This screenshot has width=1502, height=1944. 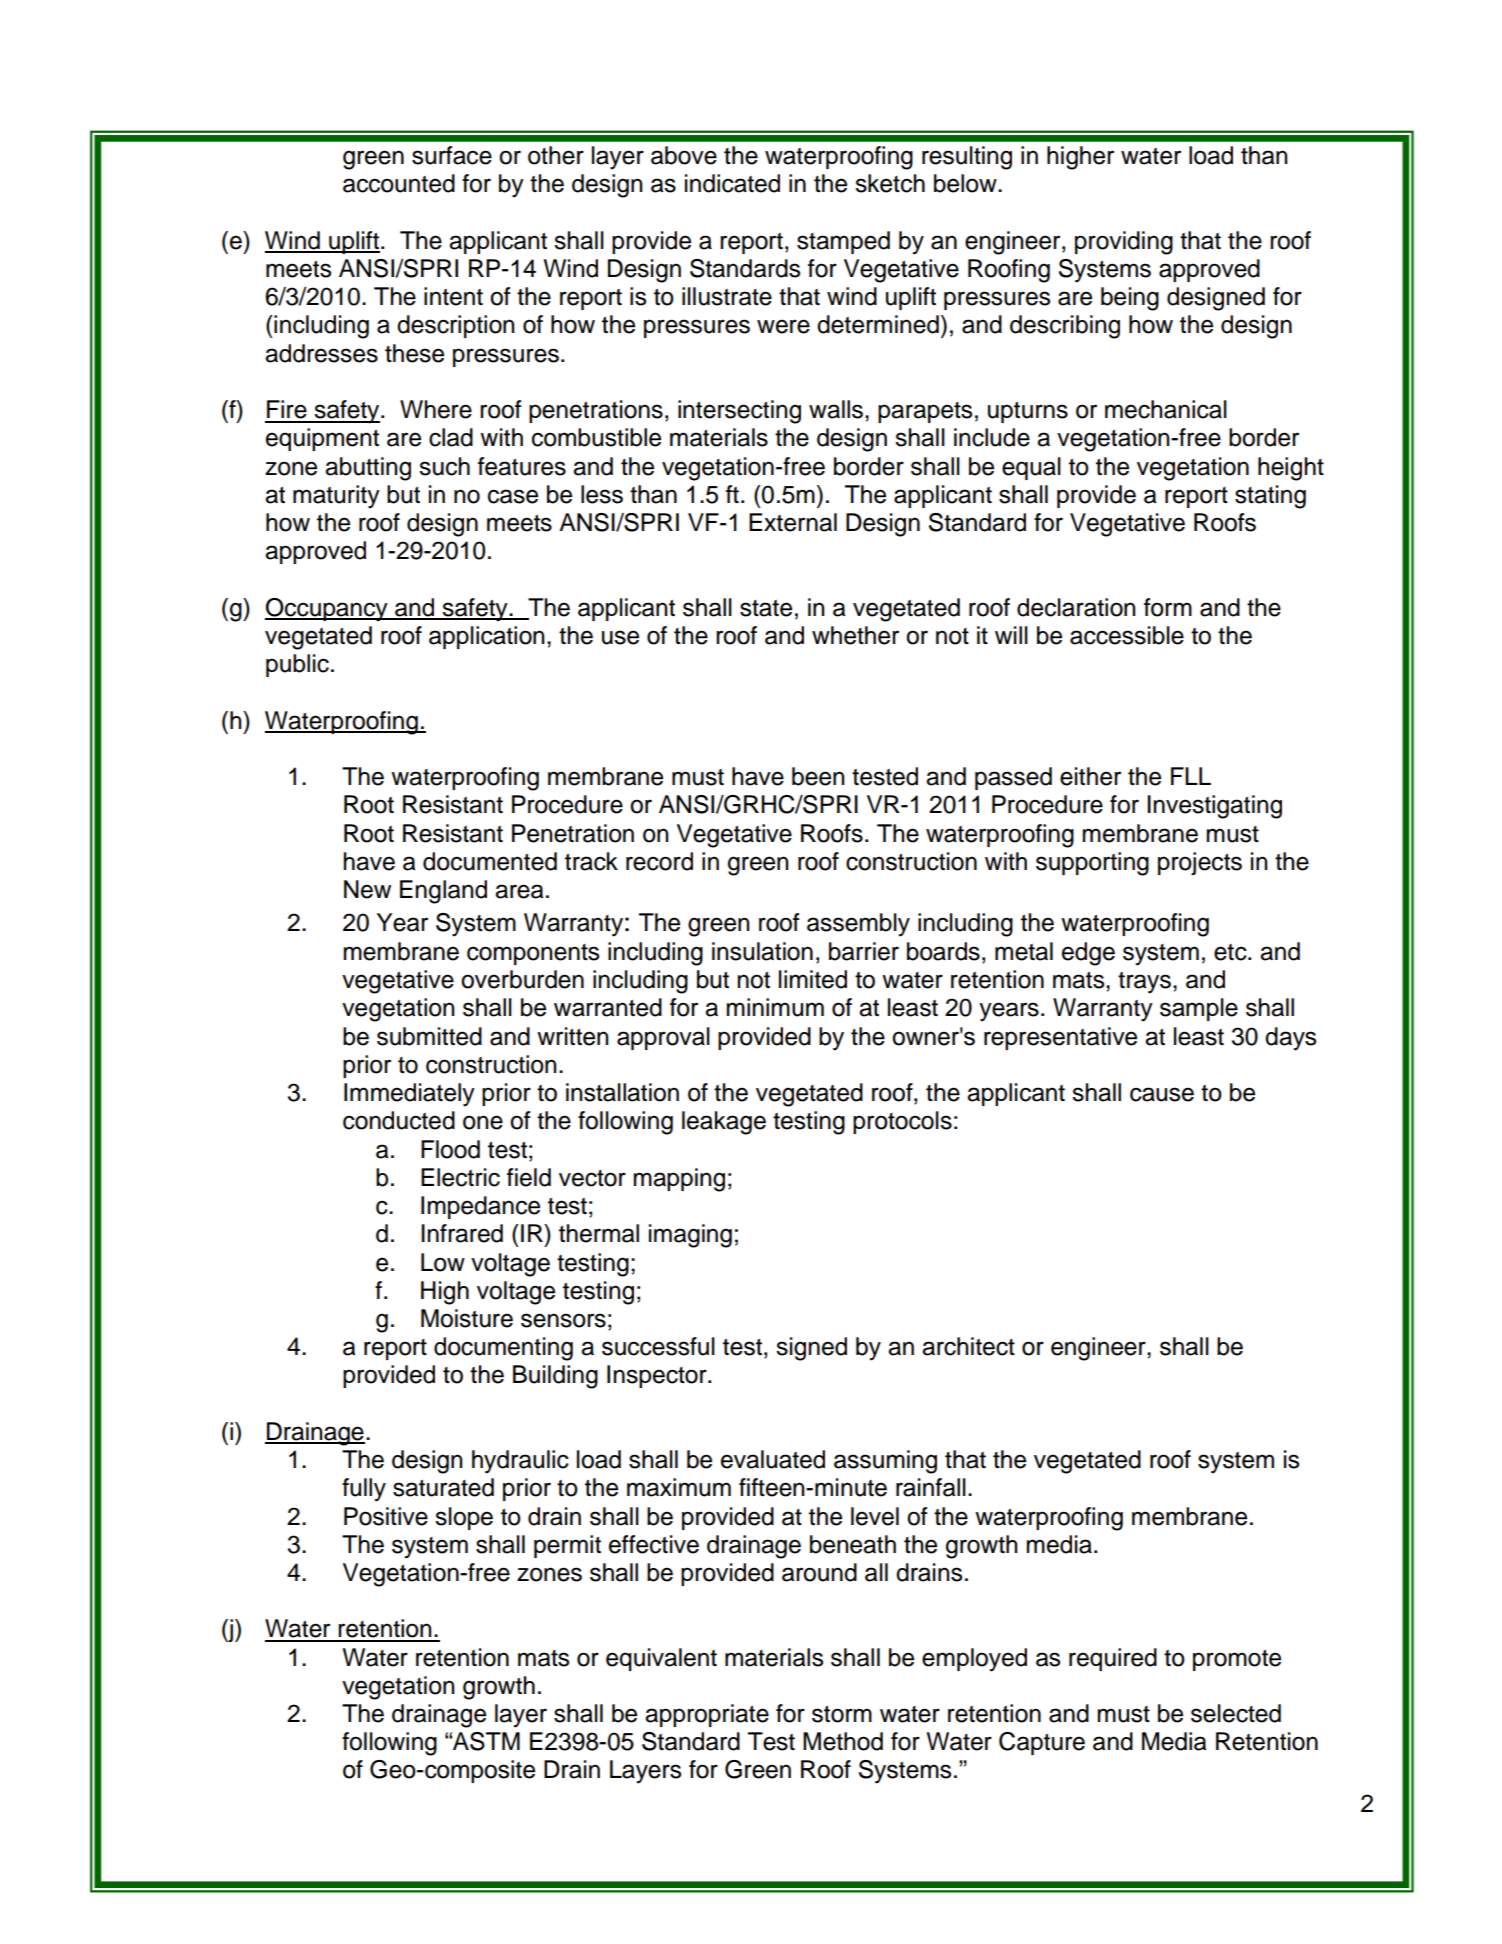 What do you see at coordinates (1236, 1713) in the screenshot?
I see `selected` at bounding box center [1236, 1713].
